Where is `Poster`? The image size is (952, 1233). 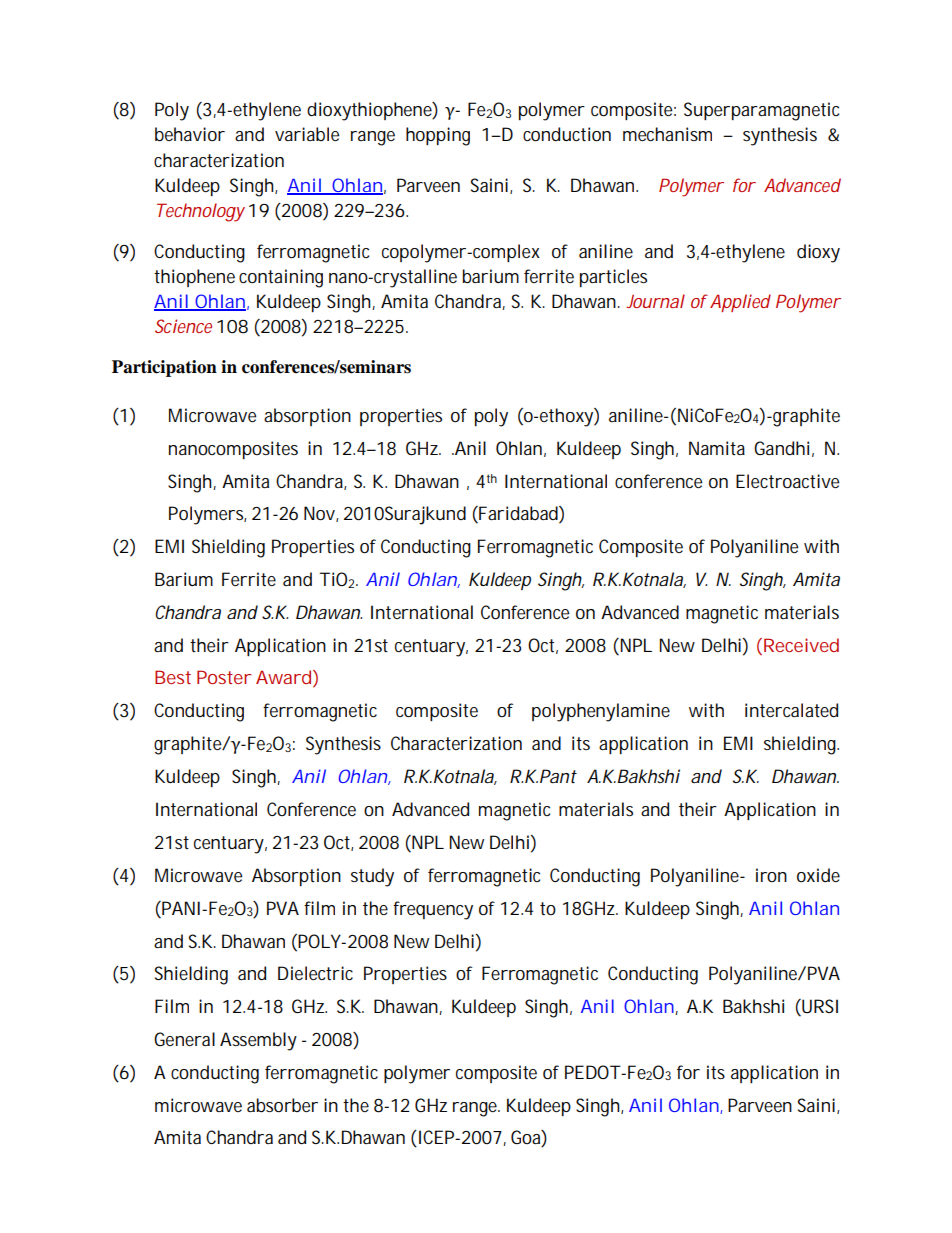
Poster is located at coordinates (224, 677).
